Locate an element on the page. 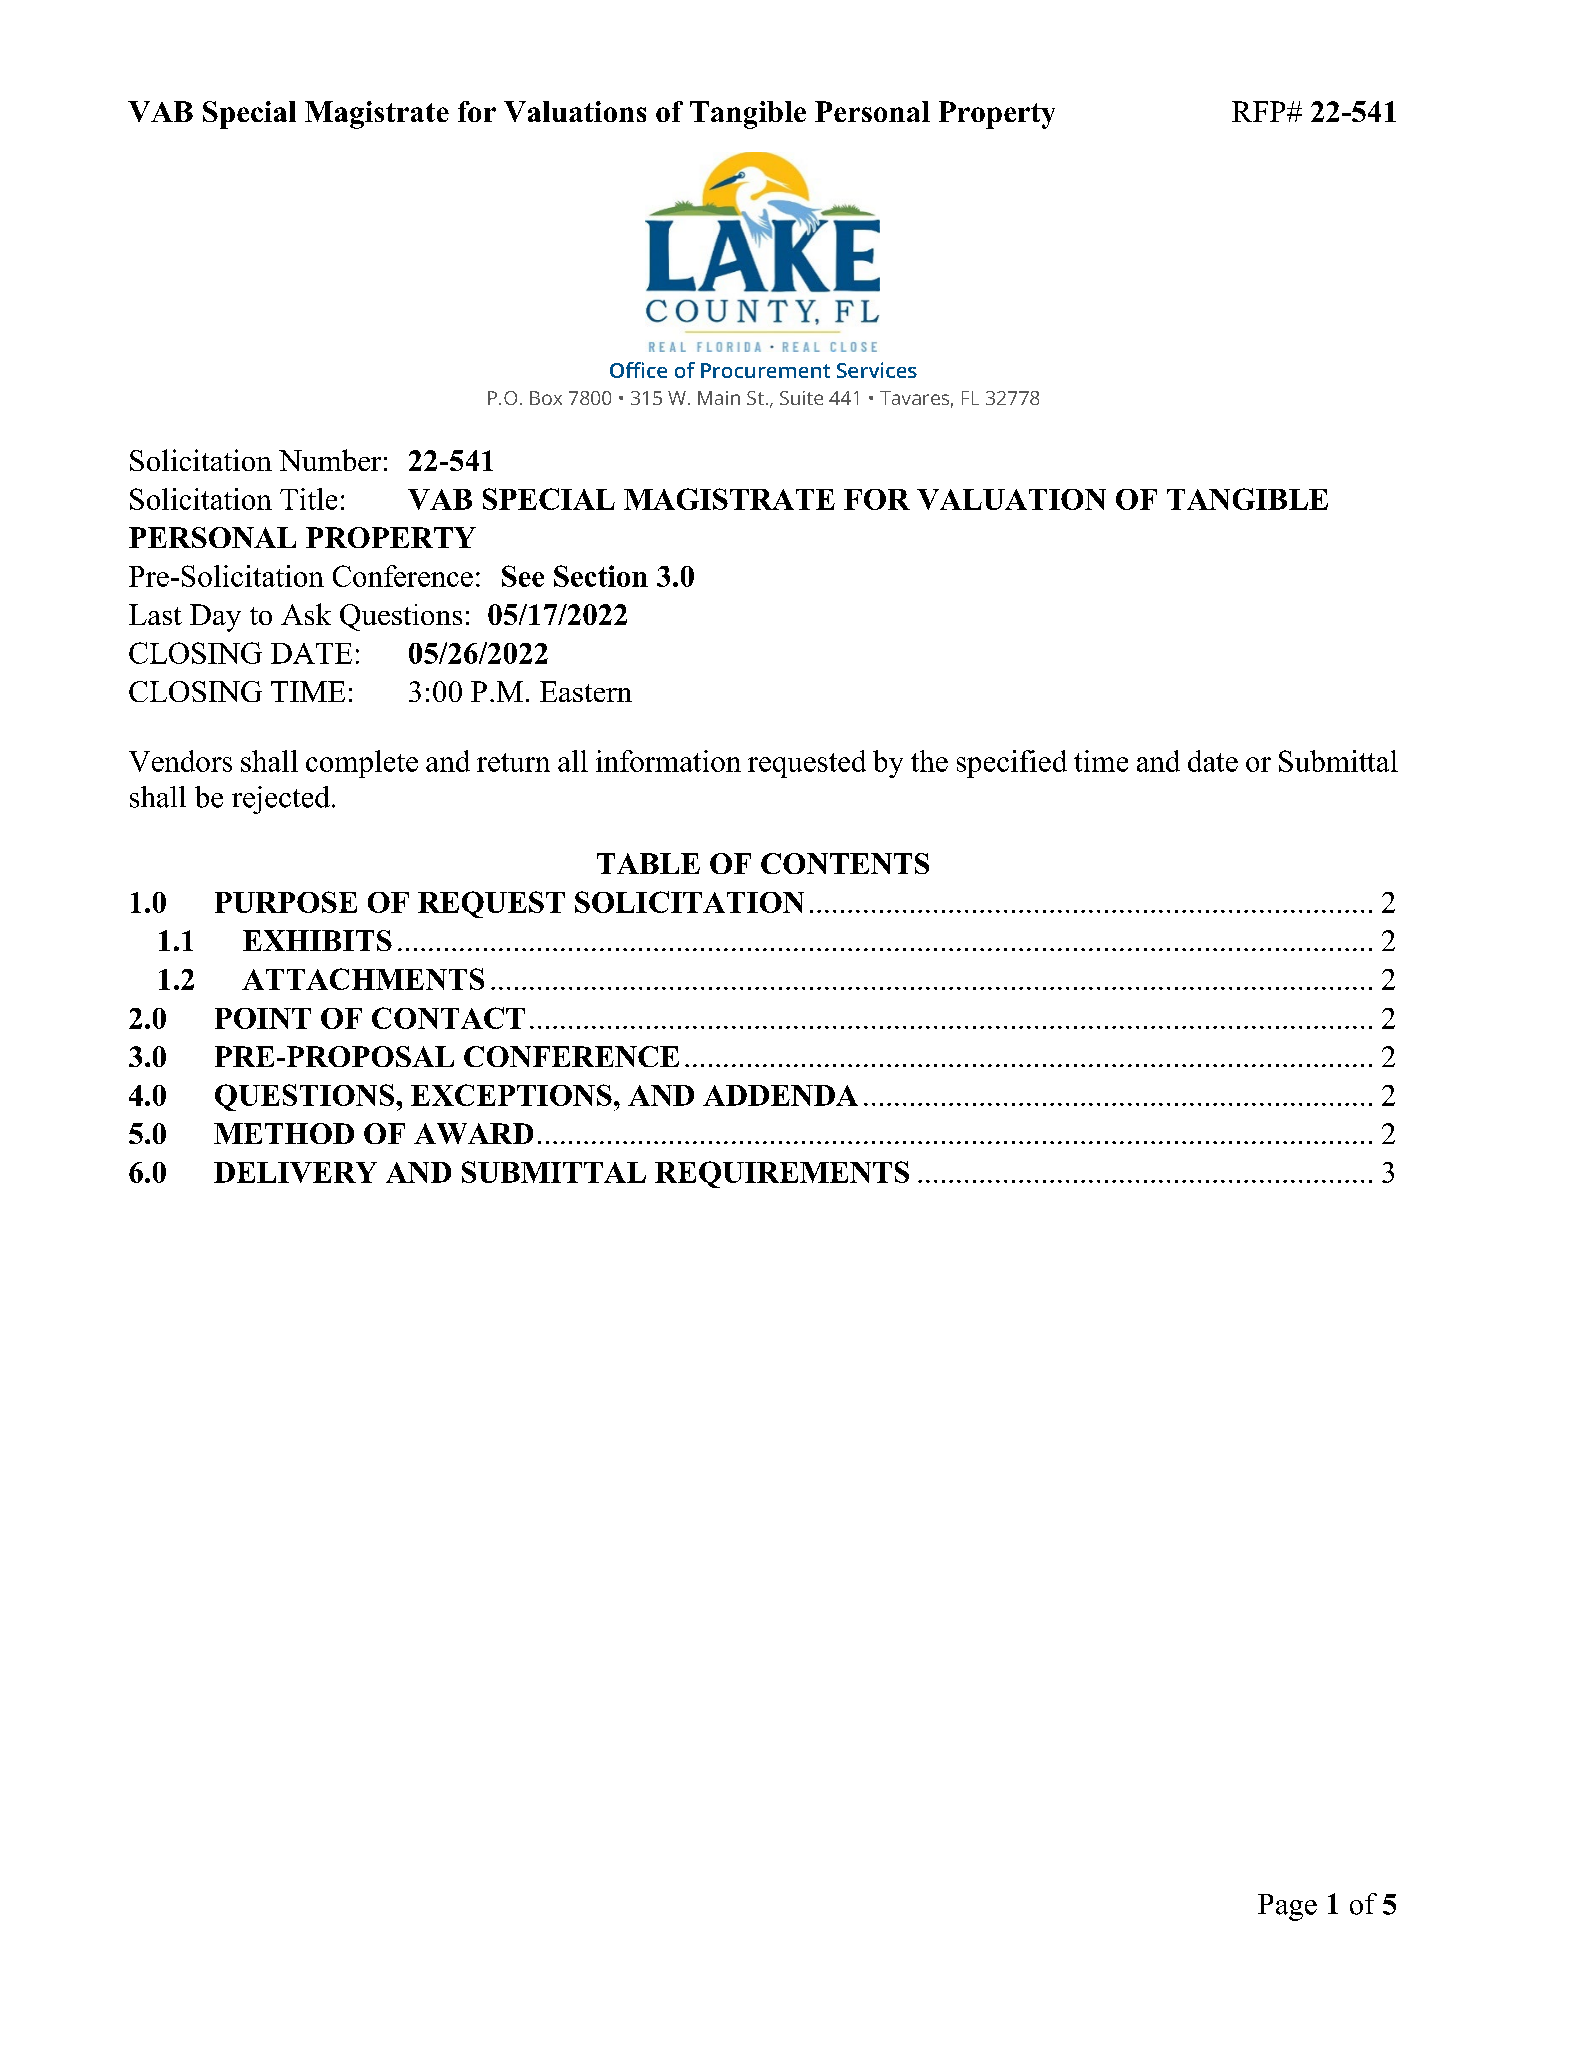 The width and height of the image is (1584, 2050). POINT is located at coordinates (263, 1018).
